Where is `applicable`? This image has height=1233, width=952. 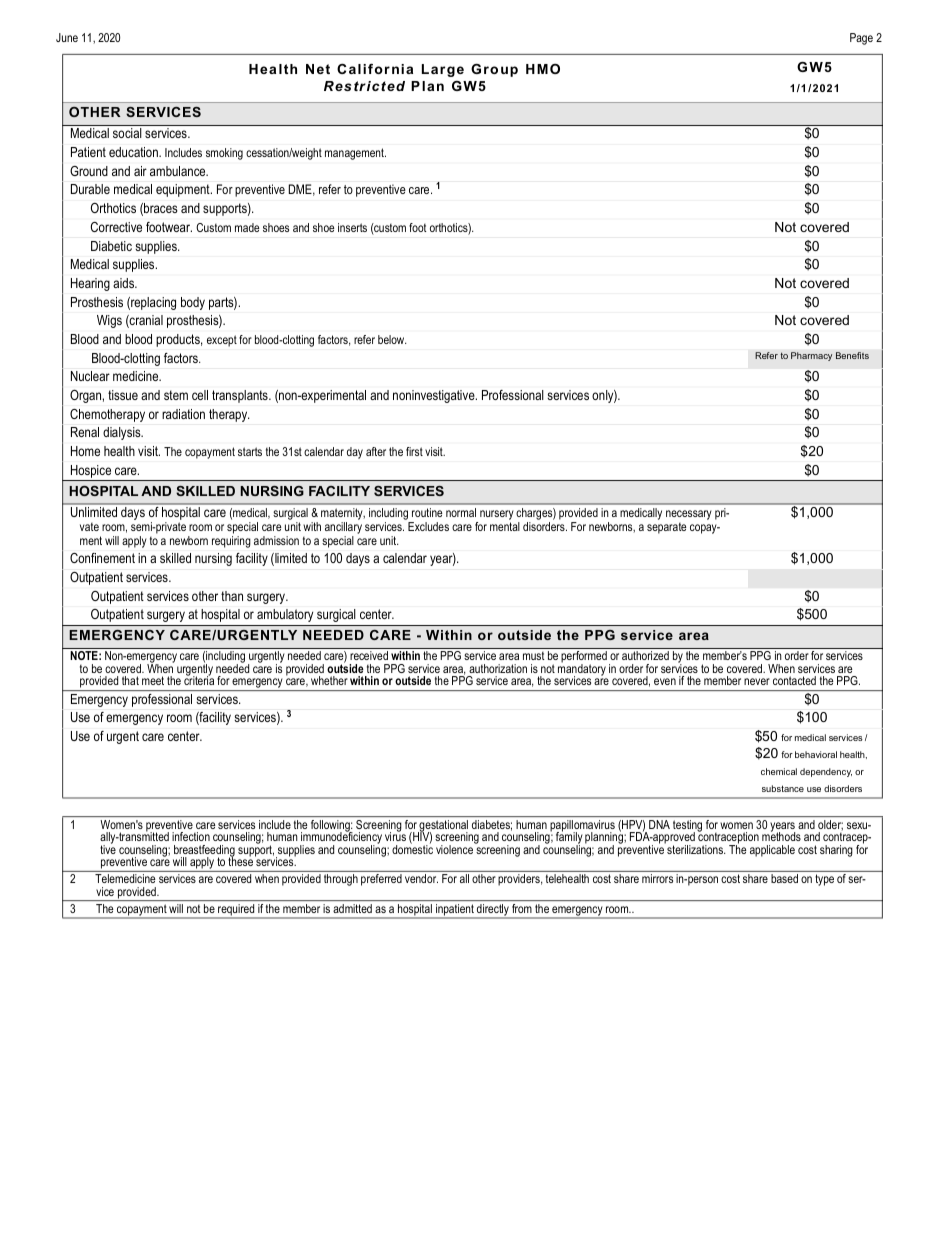 applicable is located at coordinates (772, 851).
